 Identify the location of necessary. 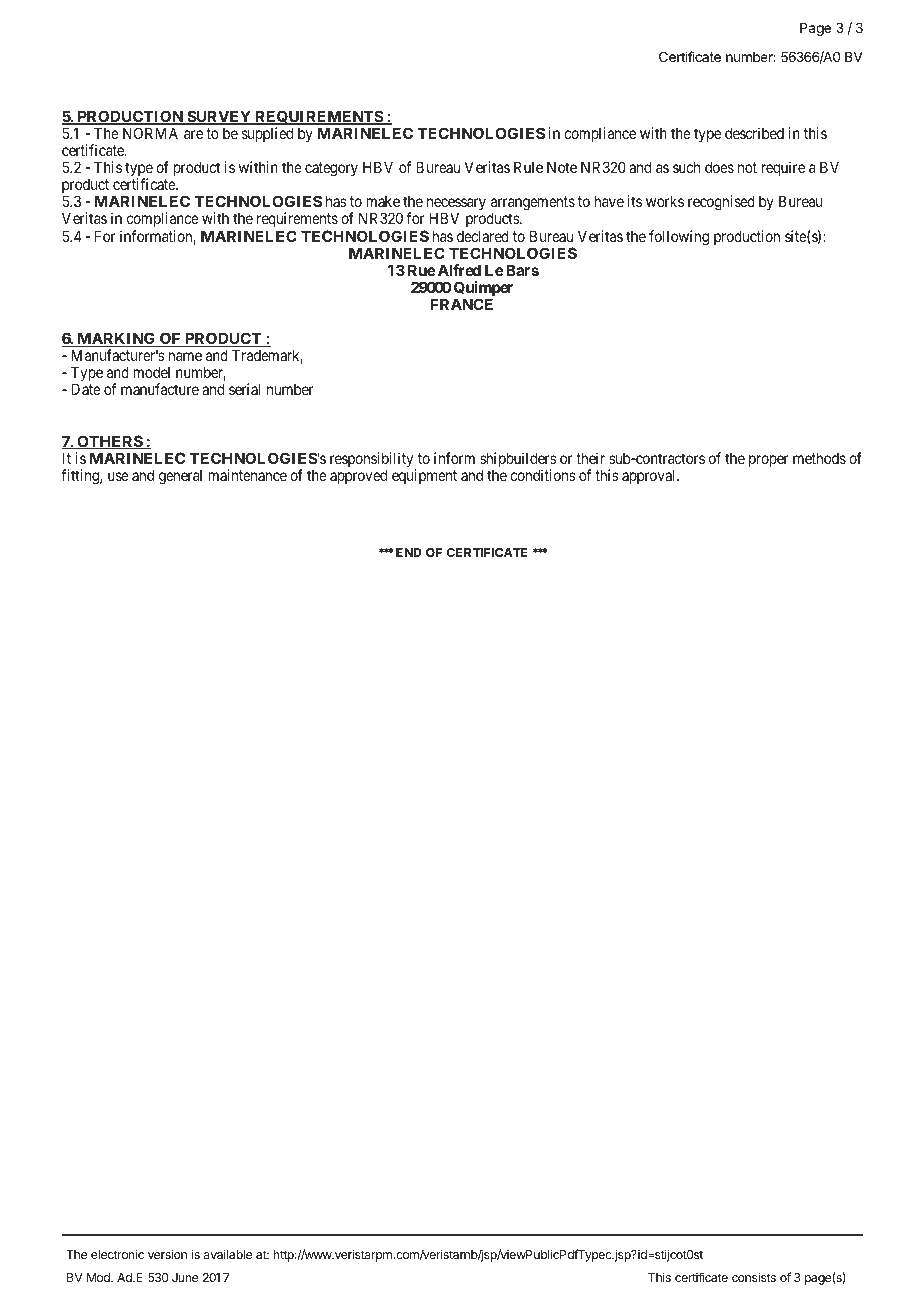
(456, 206).
